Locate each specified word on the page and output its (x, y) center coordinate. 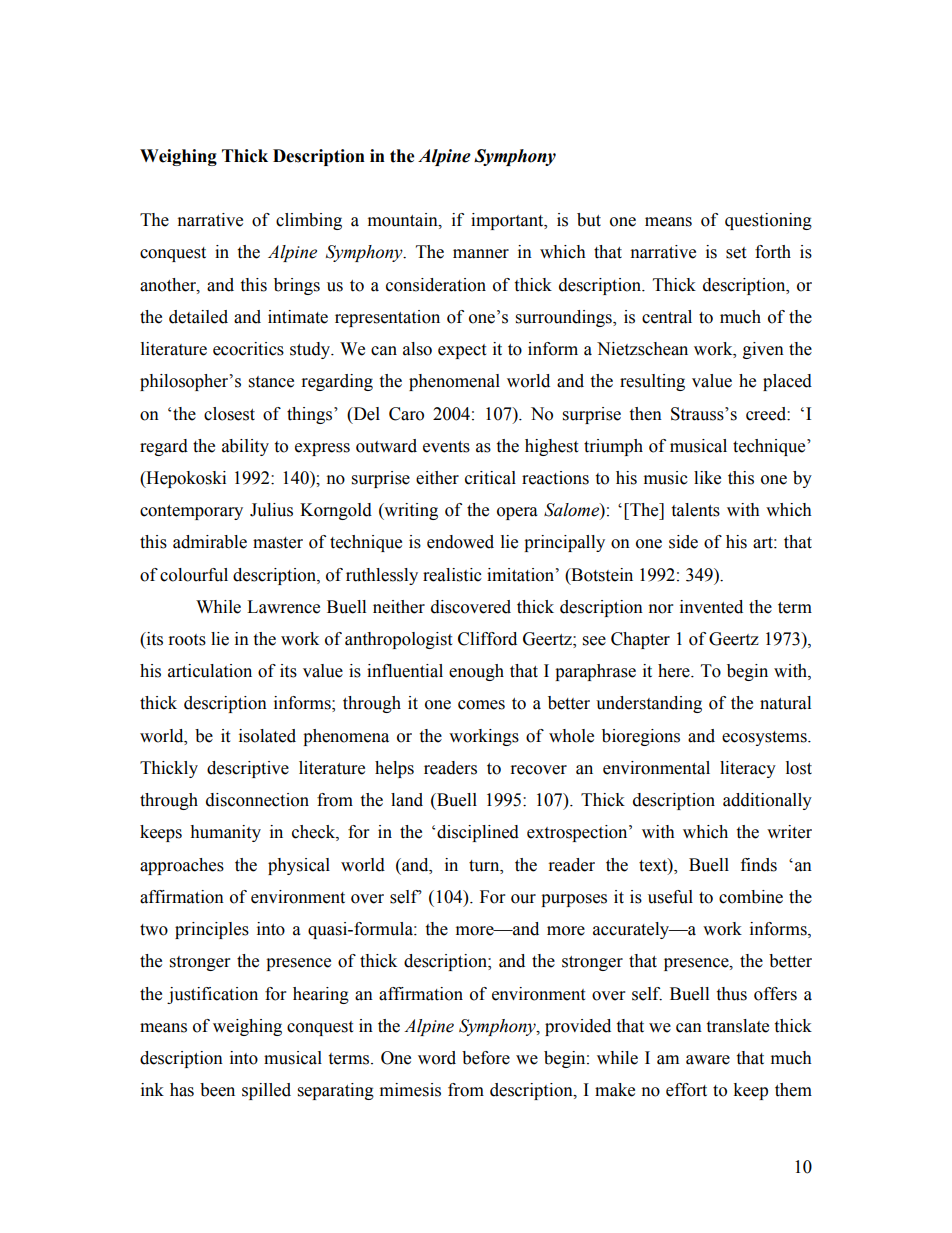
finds (759, 865)
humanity (225, 833)
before (486, 1058)
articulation (210, 671)
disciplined (478, 833)
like (707, 478)
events (446, 447)
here (675, 671)
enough (476, 672)
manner (481, 254)
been (217, 1090)
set (736, 253)
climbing (309, 221)
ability (245, 447)
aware (708, 1060)
